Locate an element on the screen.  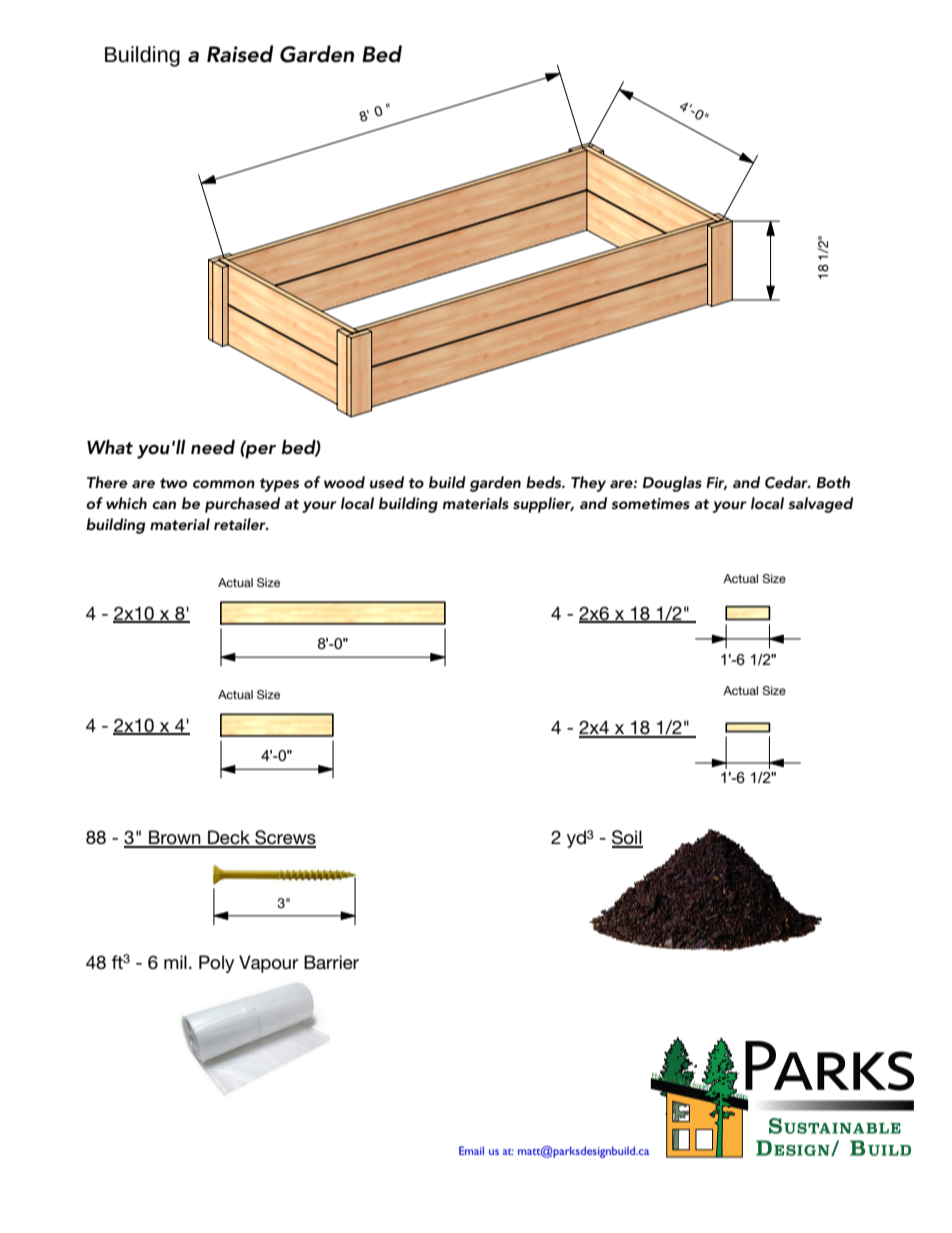
beds is located at coordinates (545, 482).
